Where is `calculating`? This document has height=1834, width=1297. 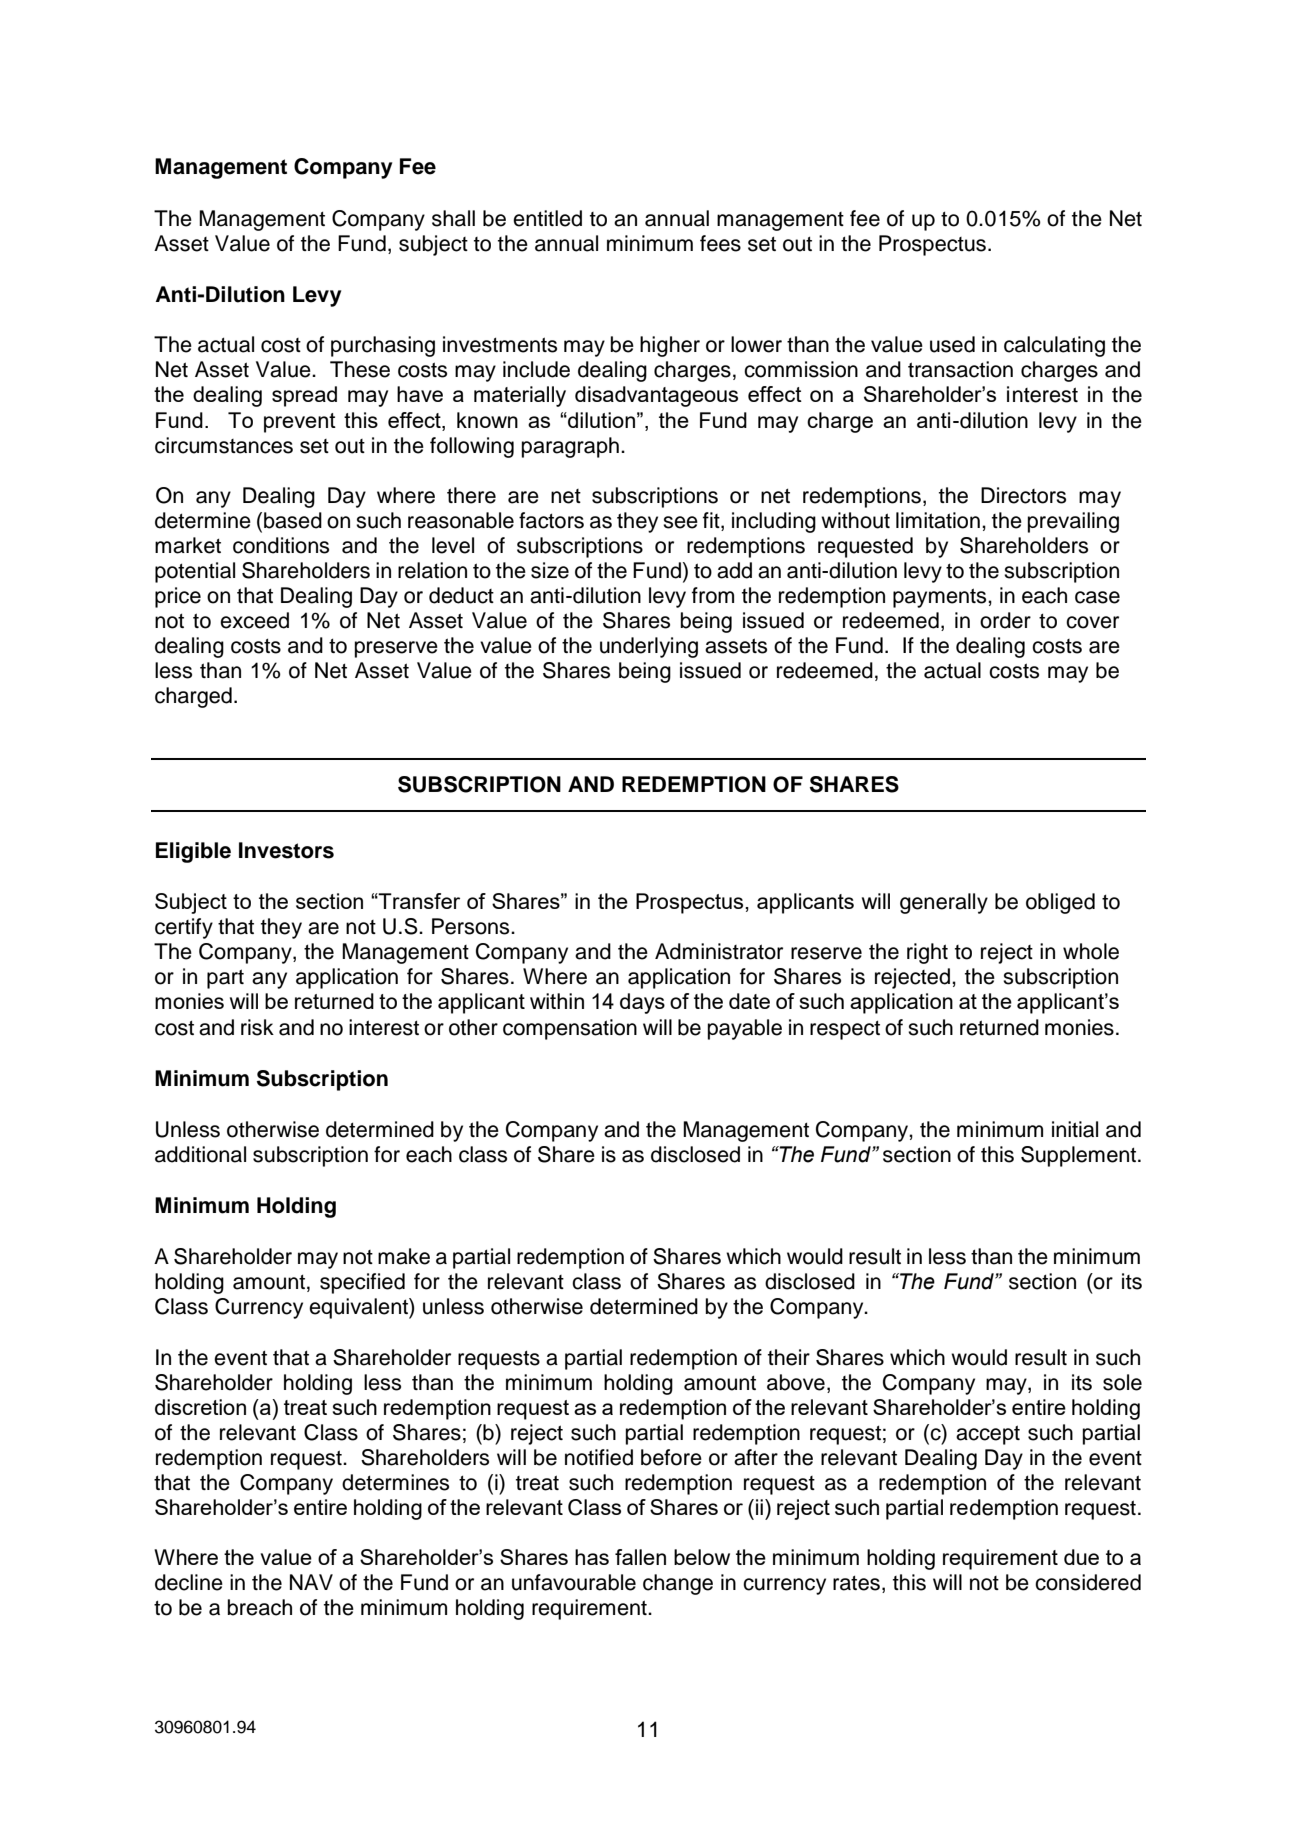 calculating is located at coordinates (1054, 346).
